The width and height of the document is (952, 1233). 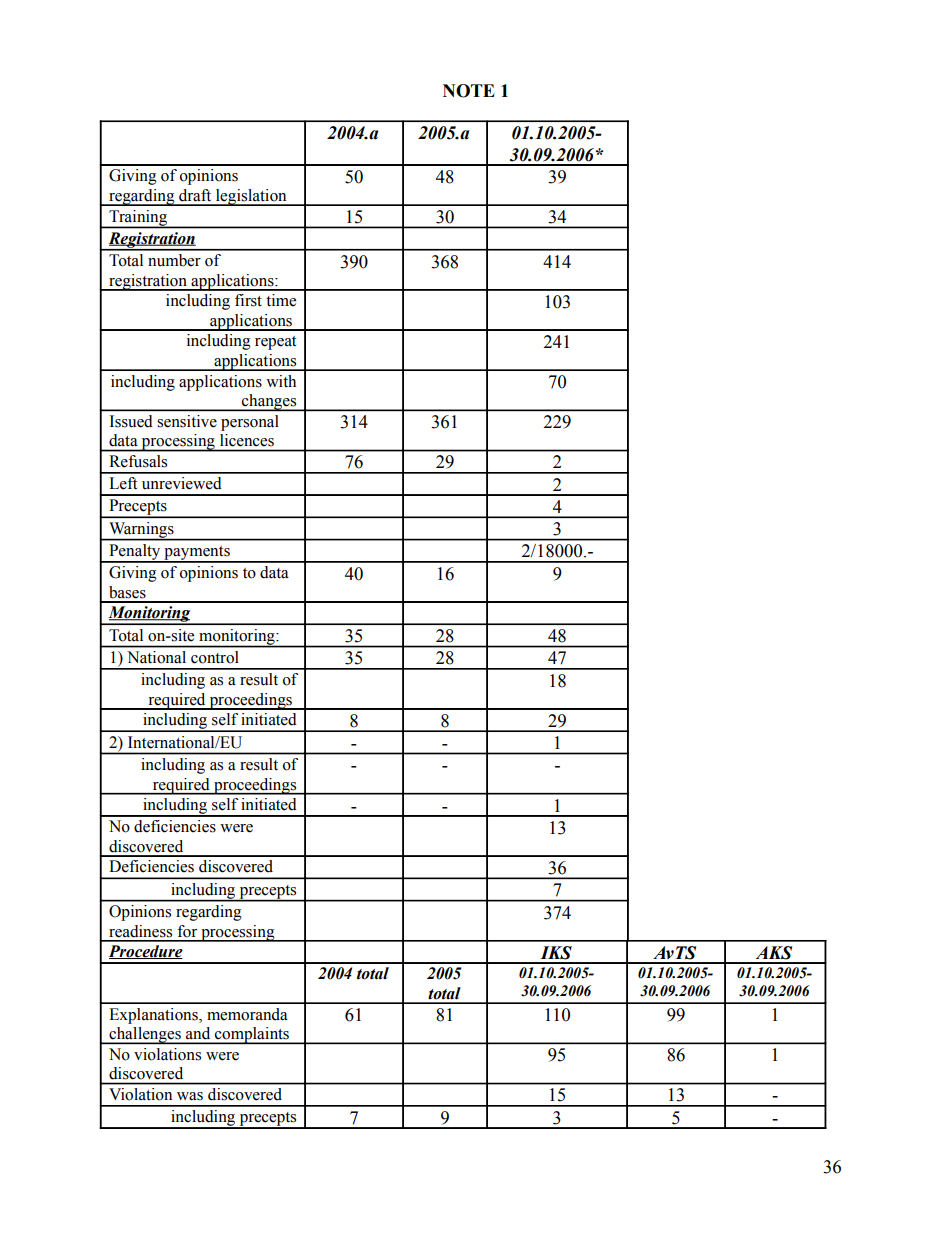 What do you see at coordinates (556, 953) in the document?
I see `IKS` at bounding box center [556, 953].
